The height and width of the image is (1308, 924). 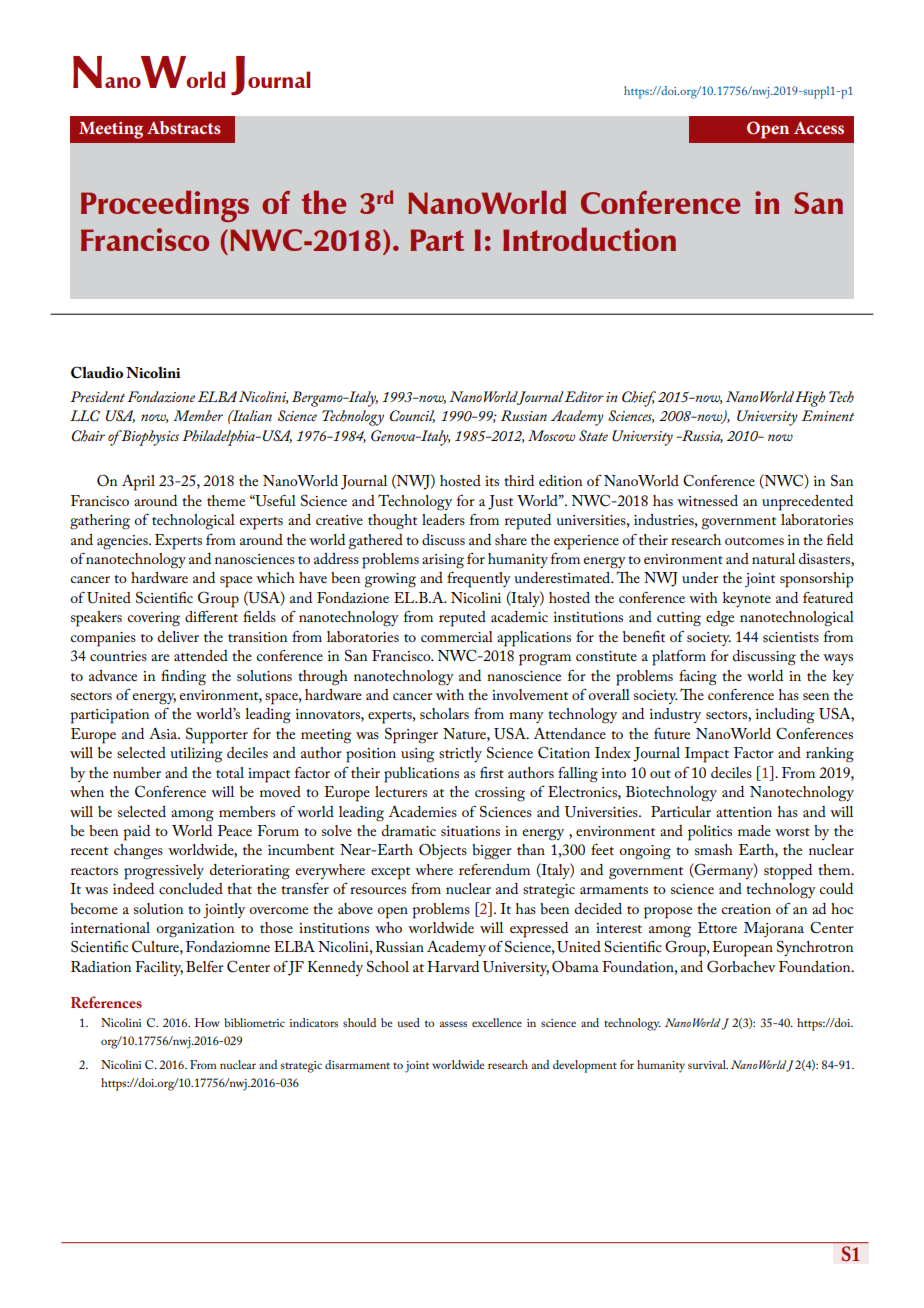 I want to click on Abstracts, so click(x=184, y=127).
